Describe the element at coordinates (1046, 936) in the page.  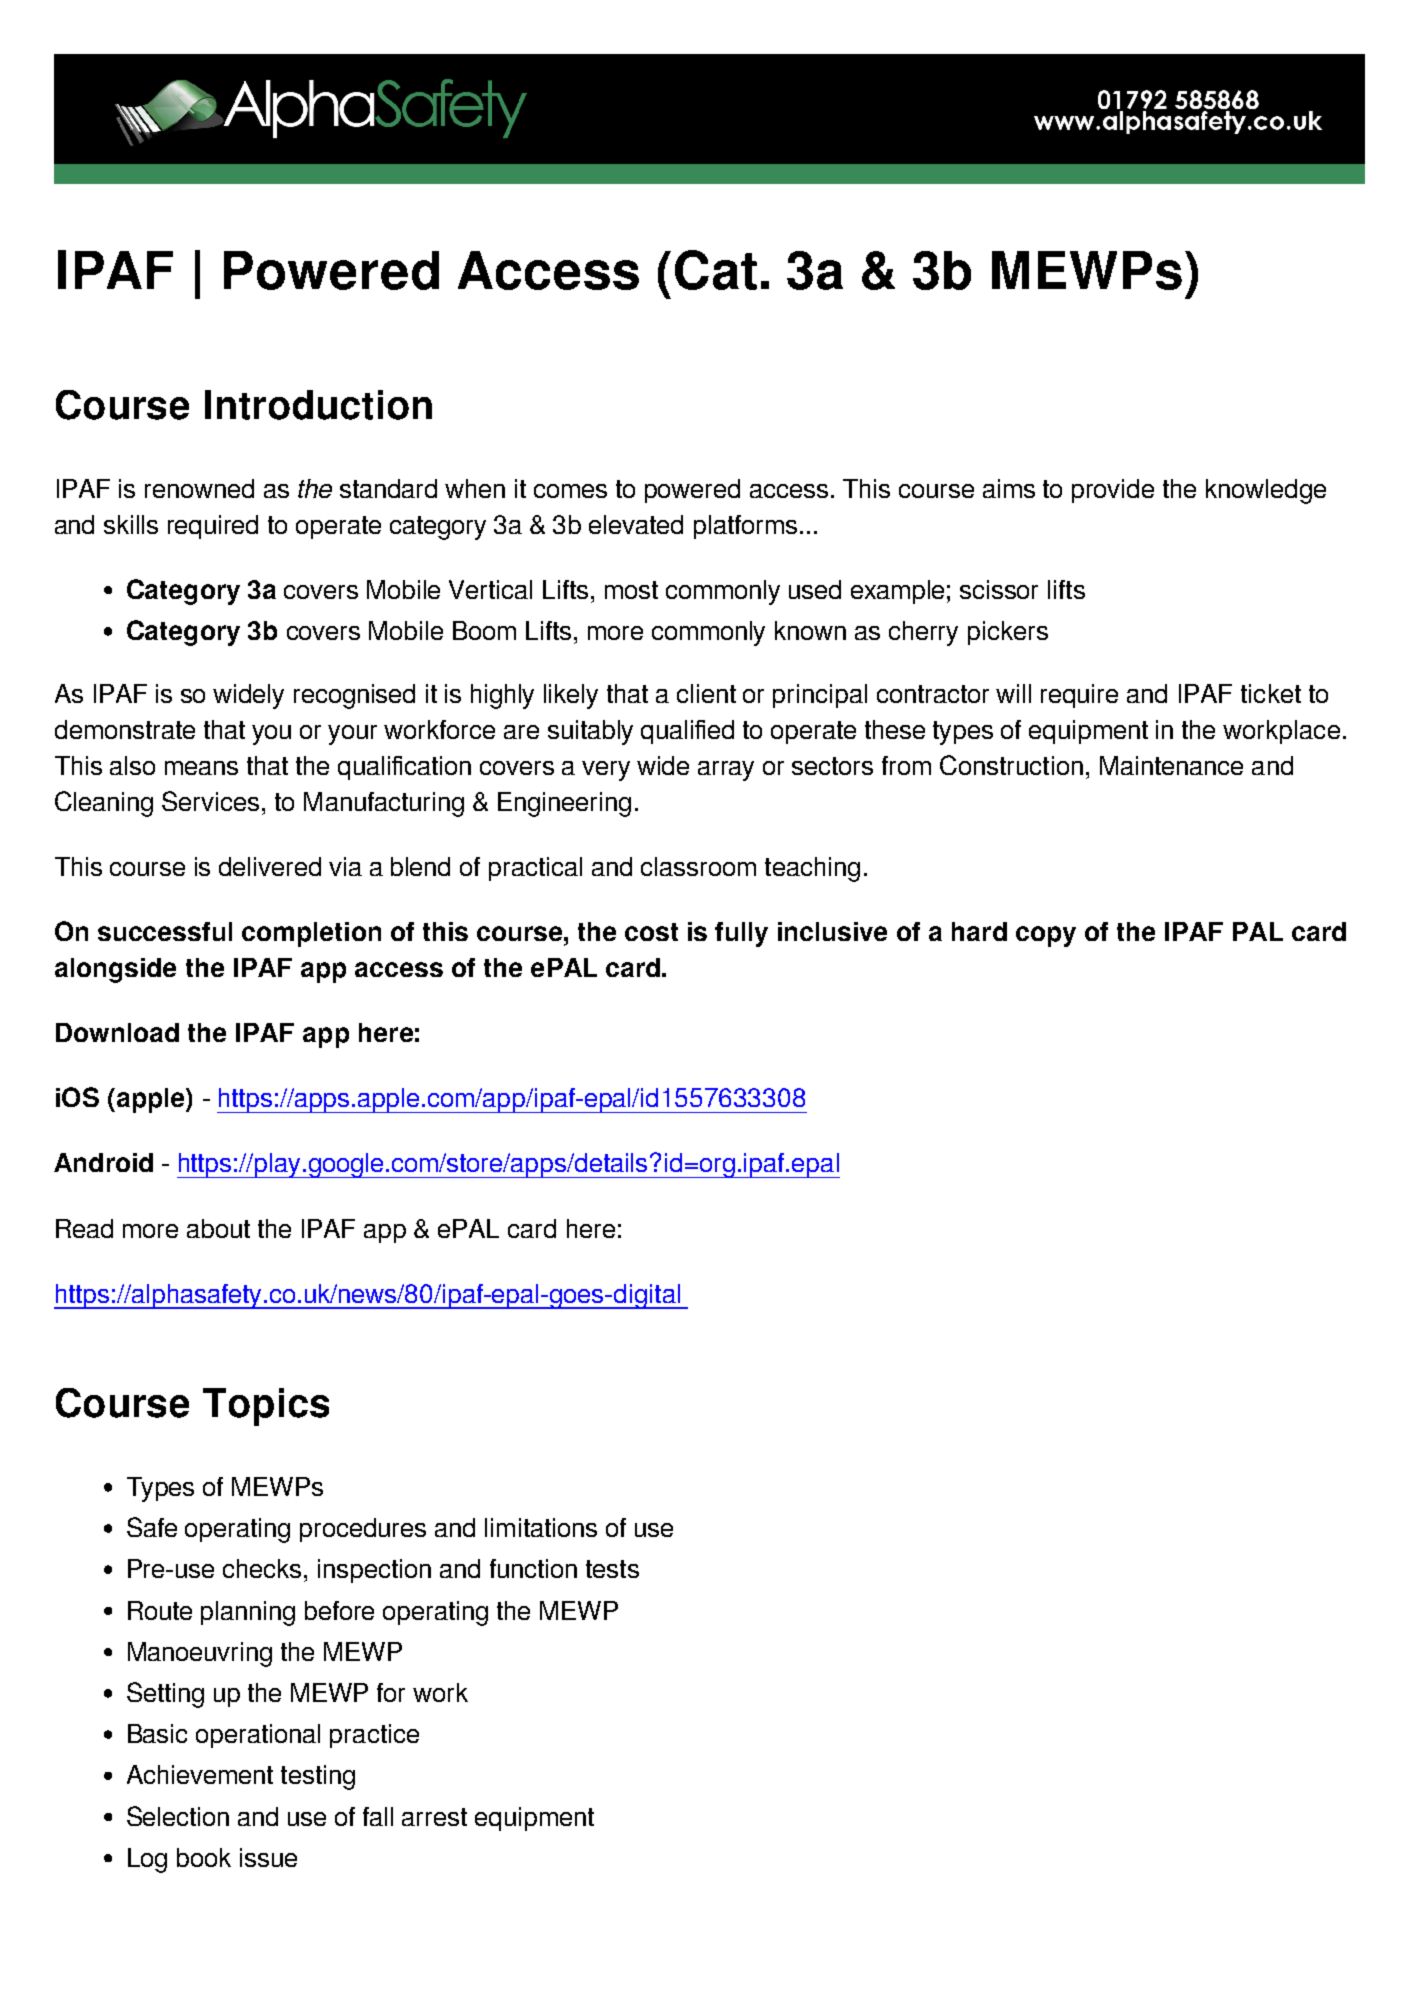
I see `copy` at that location.
